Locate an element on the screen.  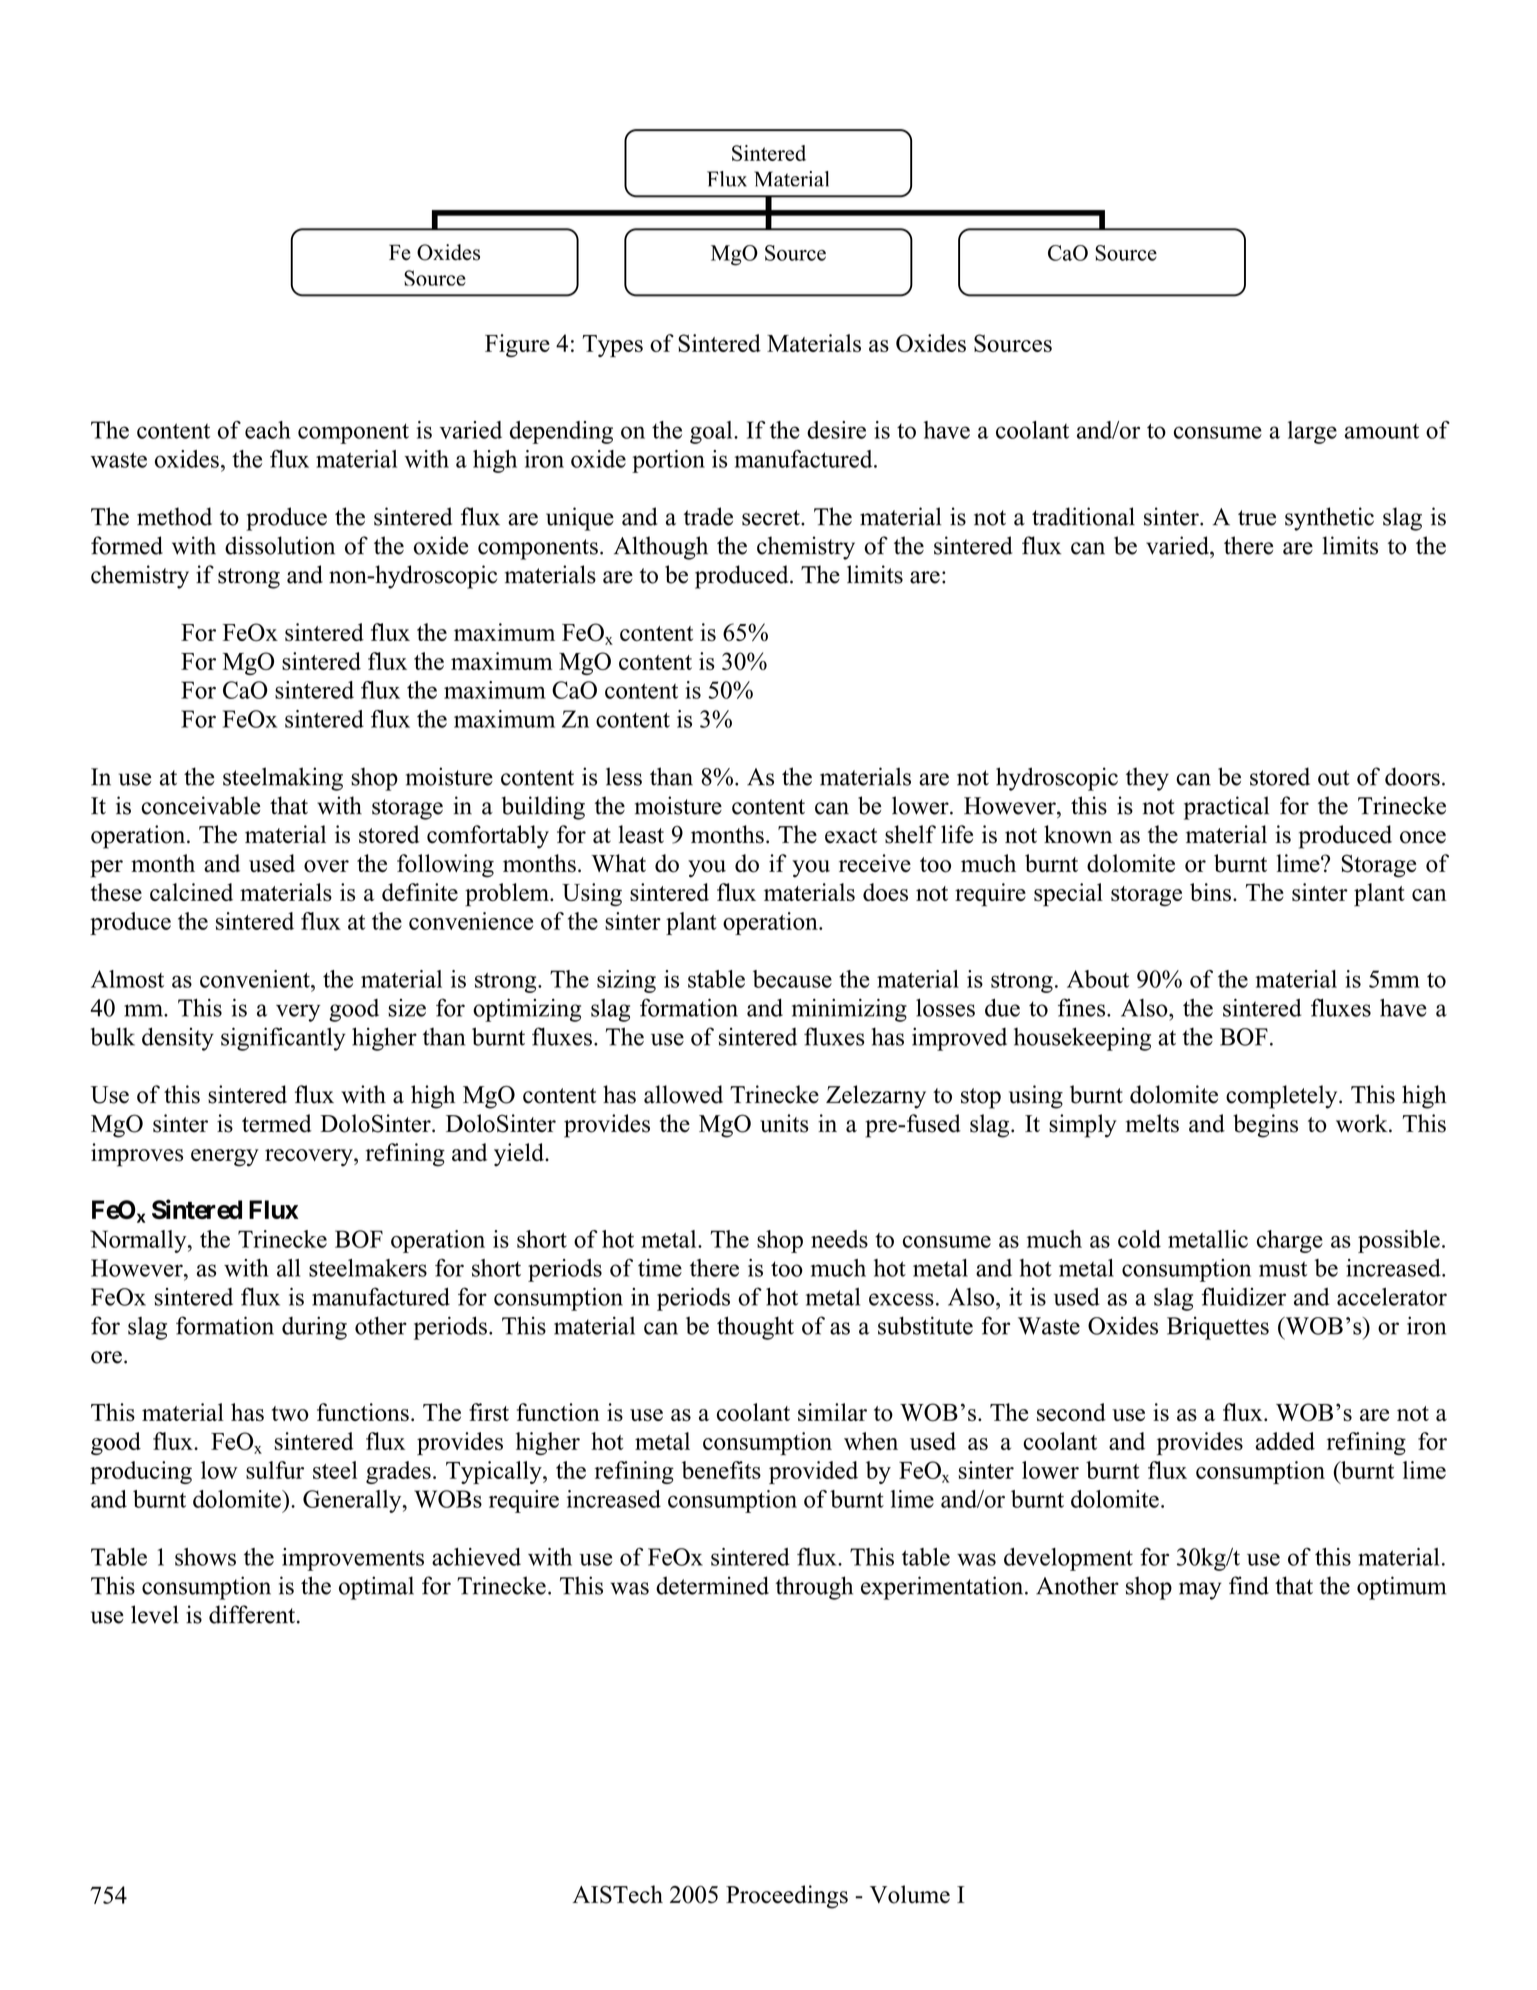
practical is located at coordinates (1226, 808).
